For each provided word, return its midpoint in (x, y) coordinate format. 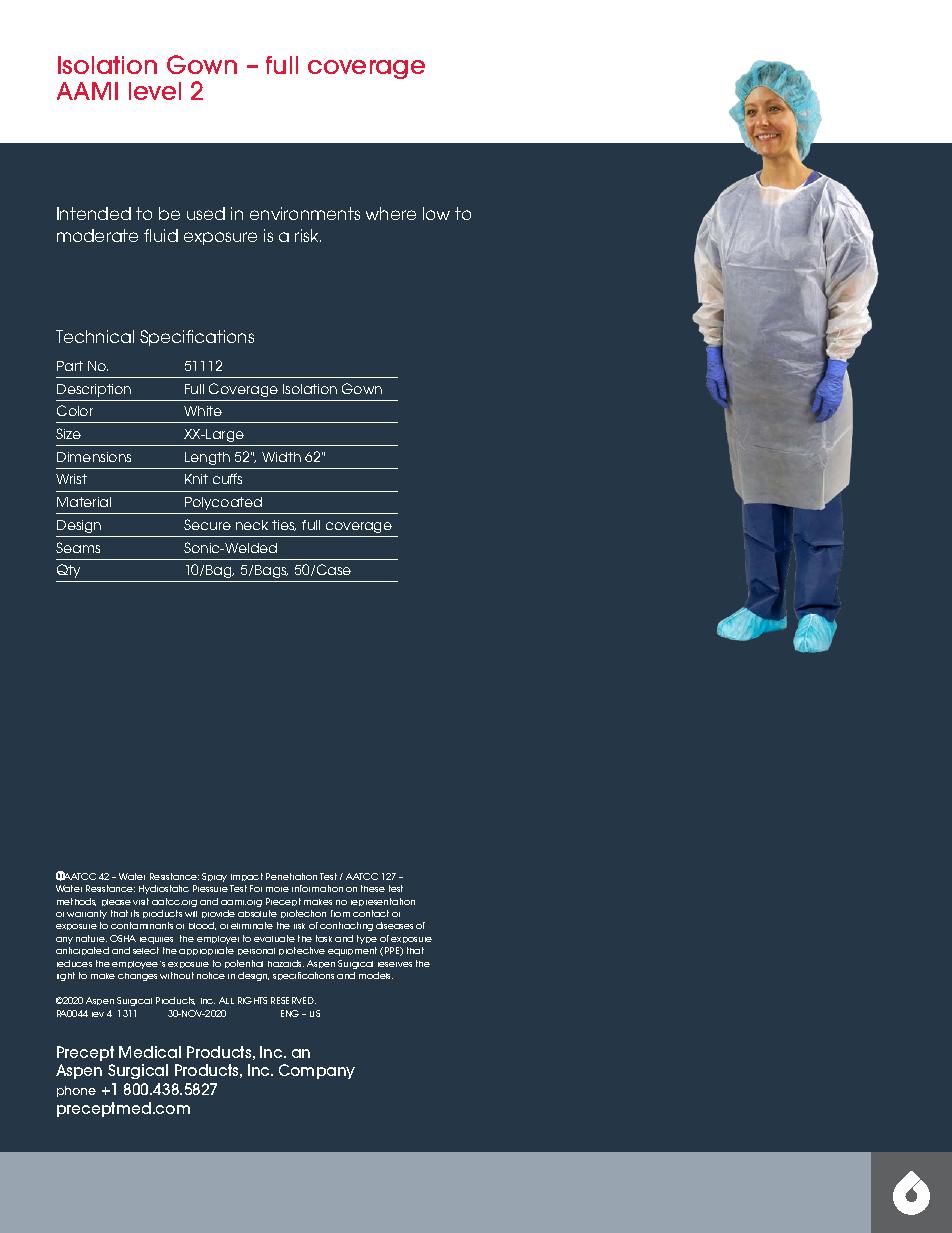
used (206, 213)
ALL (226, 1000)
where (391, 213)
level (155, 91)
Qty (68, 571)
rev (98, 1014)
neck (252, 525)
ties (284, 525)
